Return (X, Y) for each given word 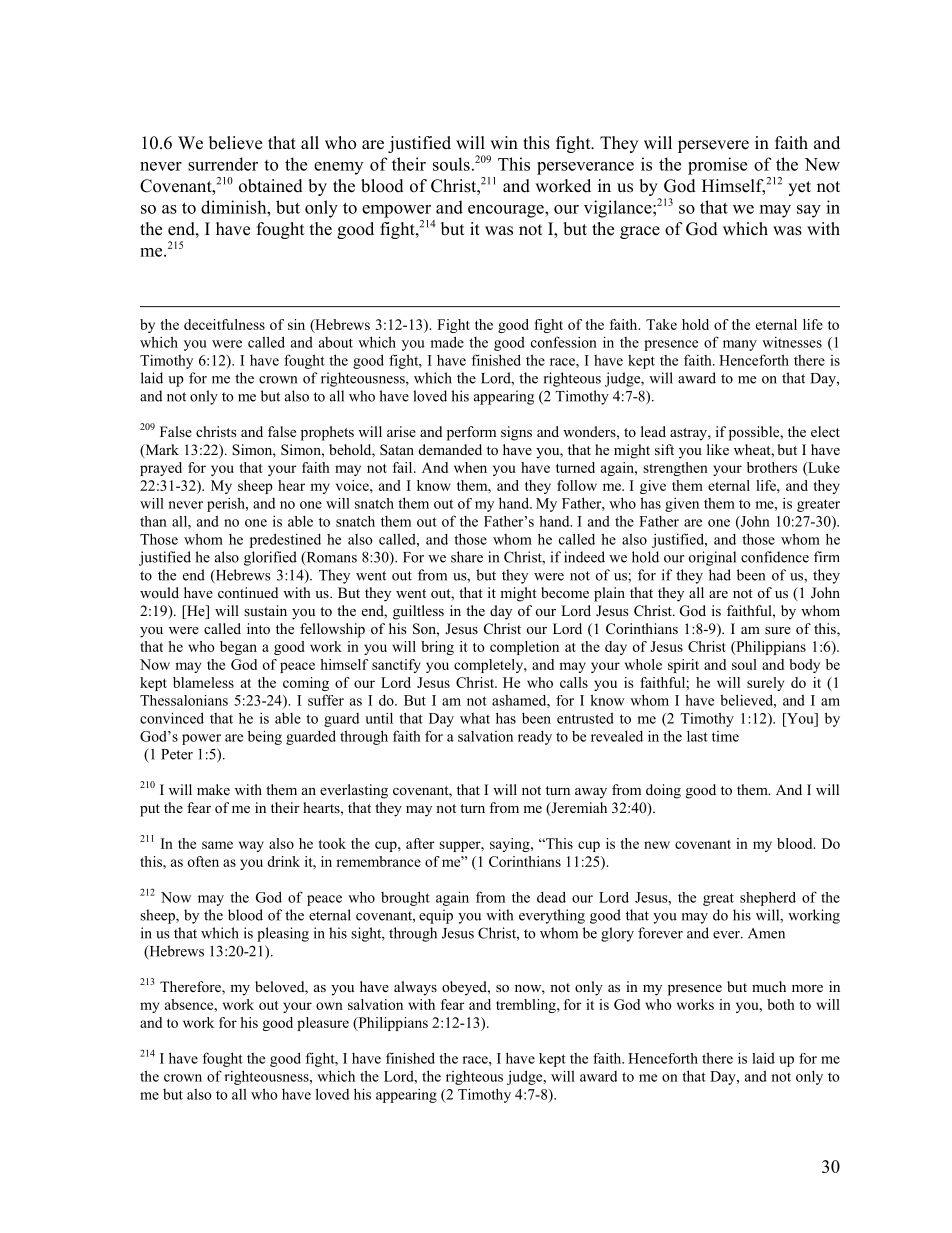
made (447, 342)
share (467, 557)
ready (535, 738)
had (720, 575)
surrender (223, 164)
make (213, 789)
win (504, 142)
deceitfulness (224, 324)
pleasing (283, 934)
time (725, 736)
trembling (527, 1006)
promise (717, 166)
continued (248, 592)
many (740, 345)
